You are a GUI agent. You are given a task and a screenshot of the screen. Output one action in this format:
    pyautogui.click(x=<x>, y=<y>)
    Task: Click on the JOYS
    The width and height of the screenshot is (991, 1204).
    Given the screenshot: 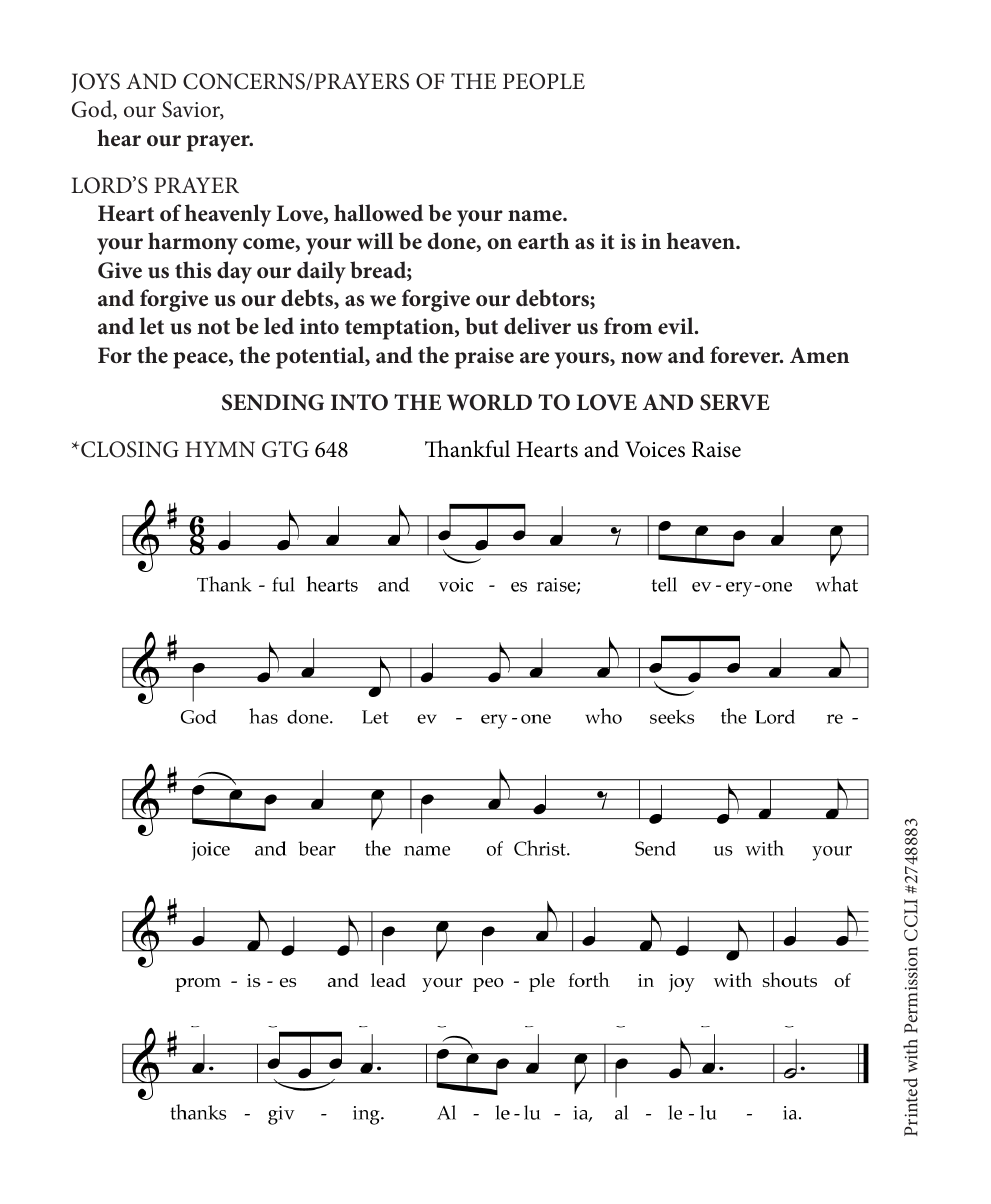 What is the action you would take?
    pyautogui.click(x=95, y=83)
